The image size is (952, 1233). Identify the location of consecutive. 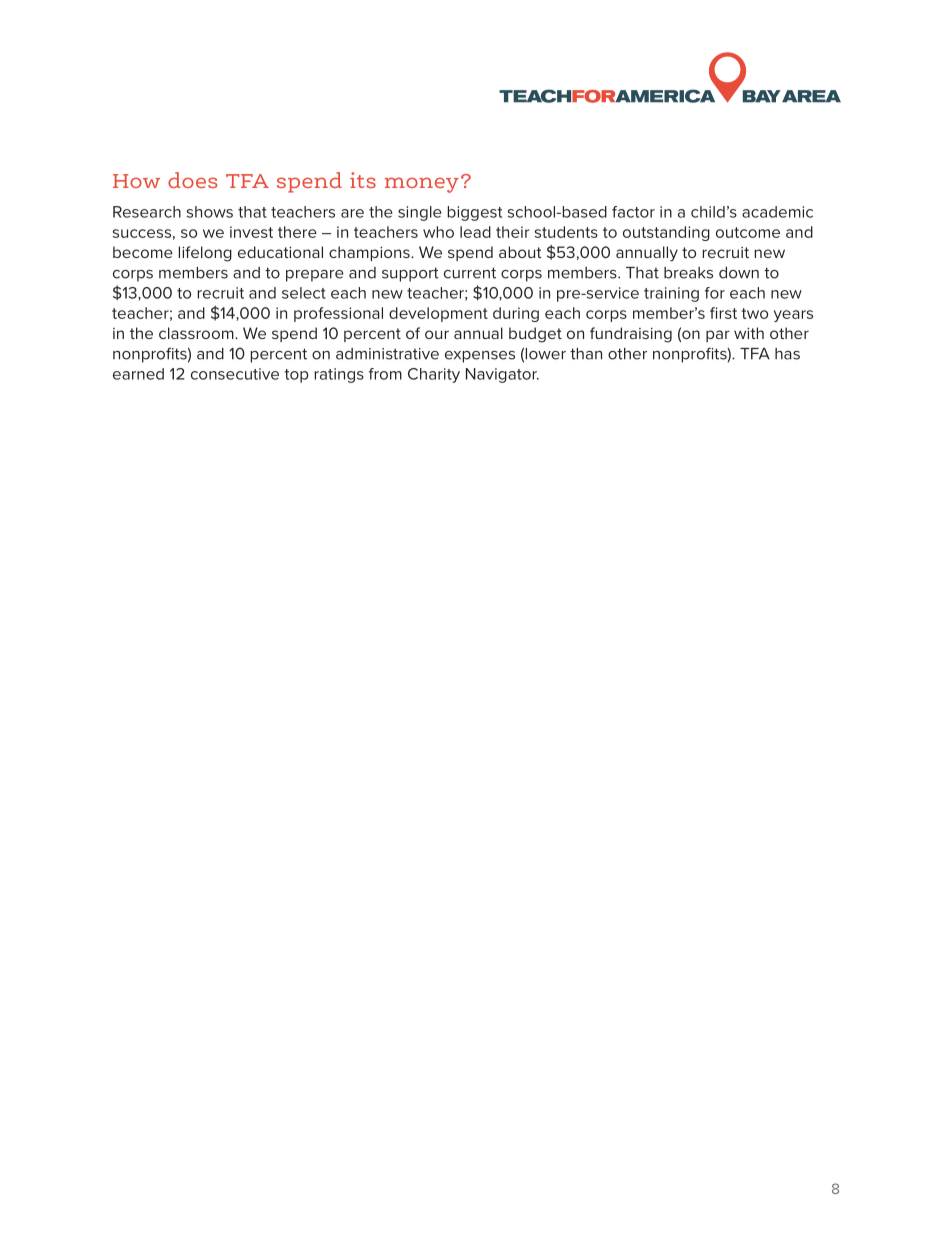
(235, 374).
